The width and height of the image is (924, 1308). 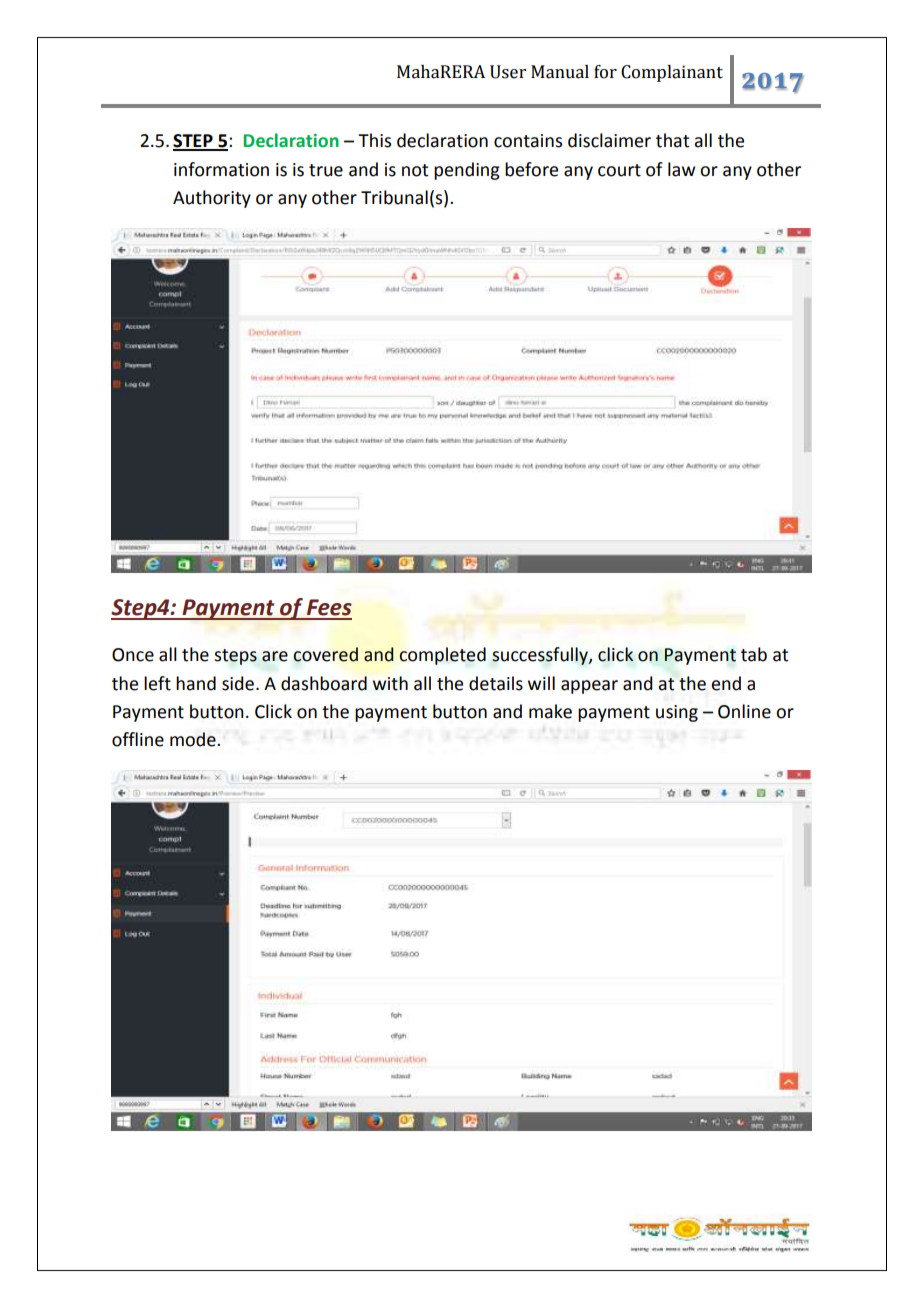 What do you see at coordinates (508, 72) in the image?
I see `User` at bounding box center [508, 72].
